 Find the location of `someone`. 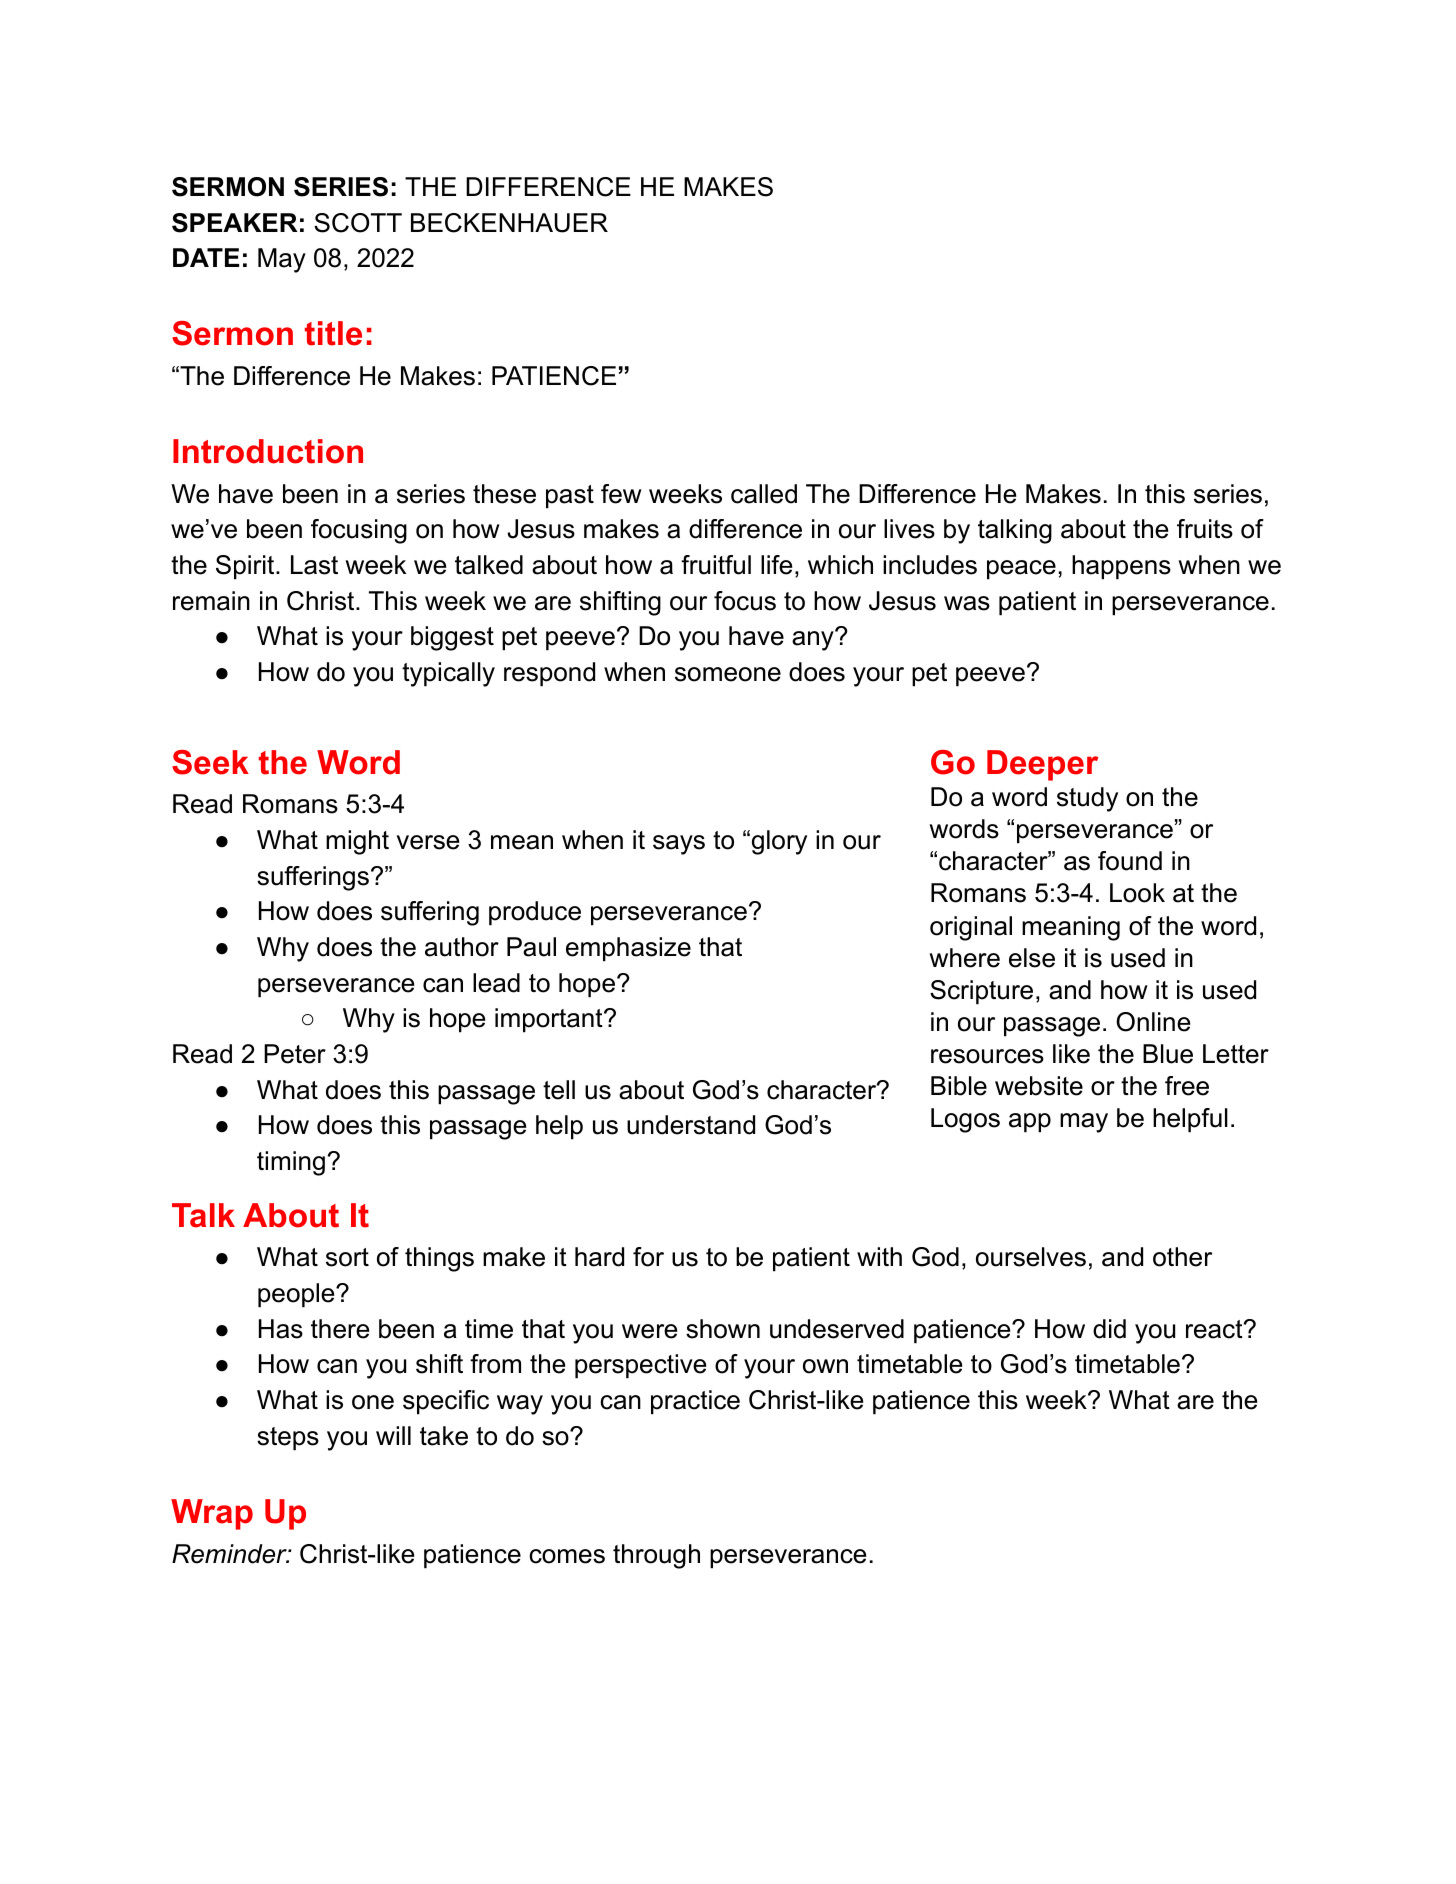

someone is located at coordinates (728, 674).
